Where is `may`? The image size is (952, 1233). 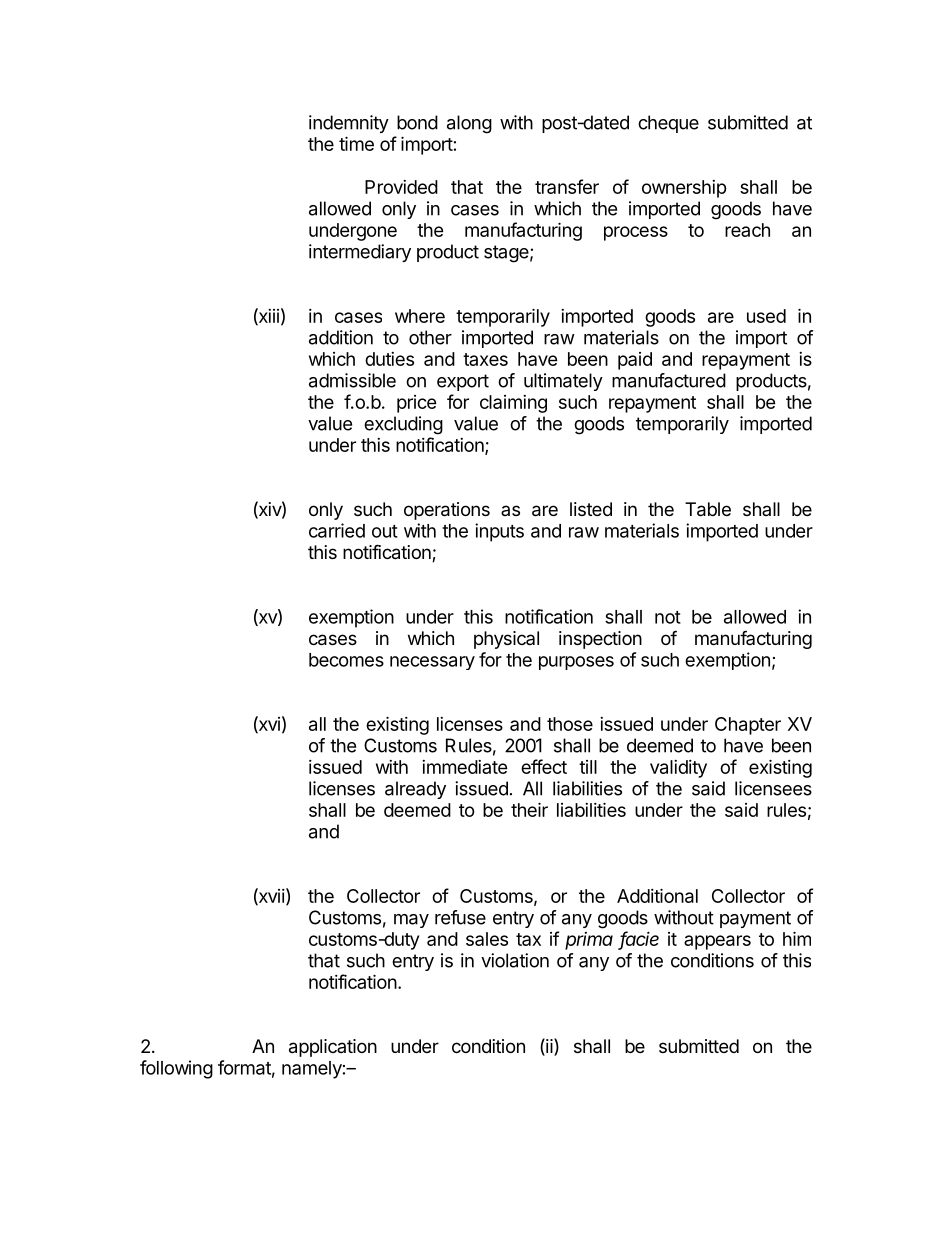 may is located at coordinates (411, 921).
